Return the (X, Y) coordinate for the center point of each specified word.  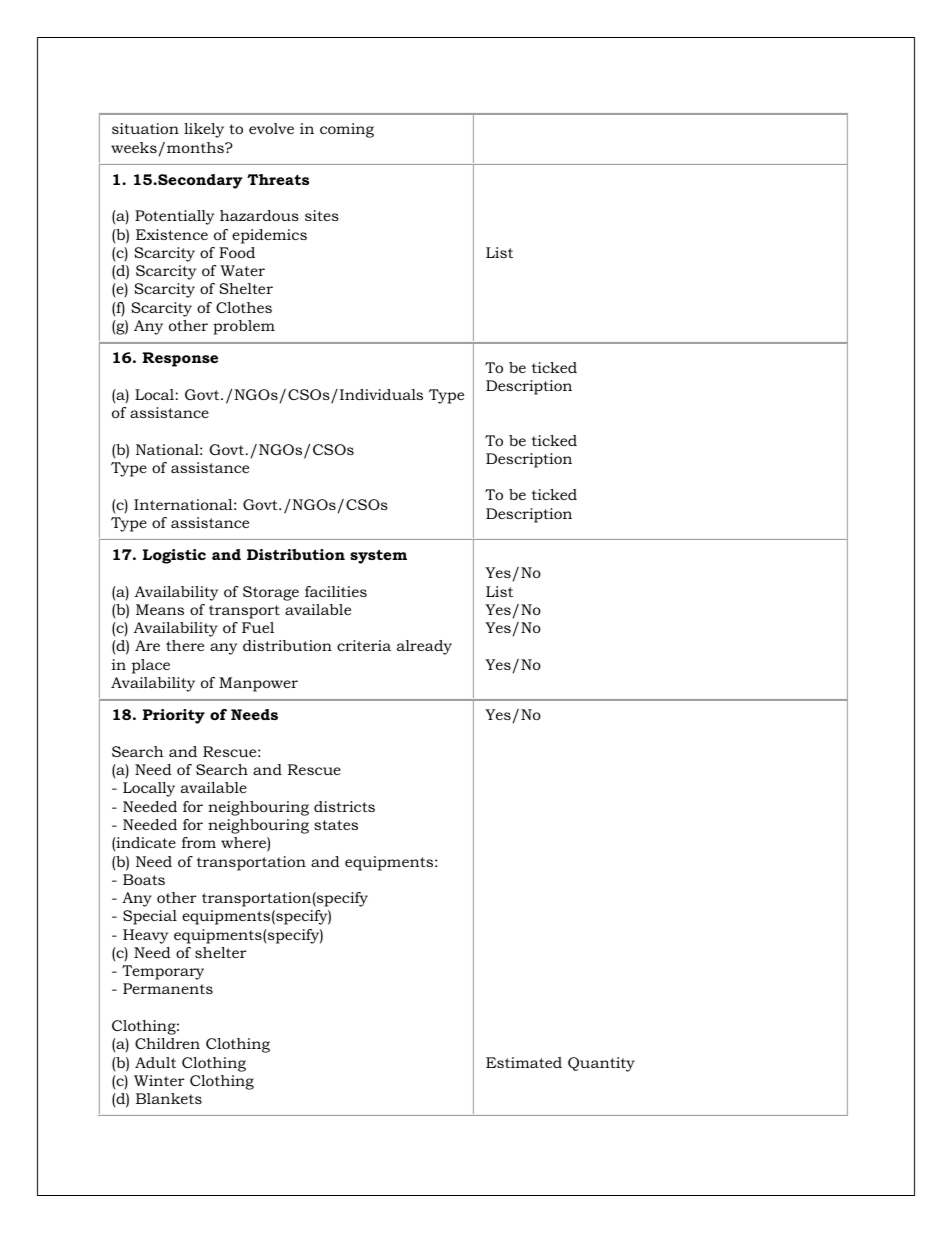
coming (347, 130)
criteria (364, 645)
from (199, 842)
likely (204, 130)
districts (344, 806)
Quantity (601, 1064)
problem (244, 327)
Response (180, 359)
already (424, 647)
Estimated (524, 1062)
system (378, 557)
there (185, 645)
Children (167, 1043)
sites (321, 215)
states (336, 825)
